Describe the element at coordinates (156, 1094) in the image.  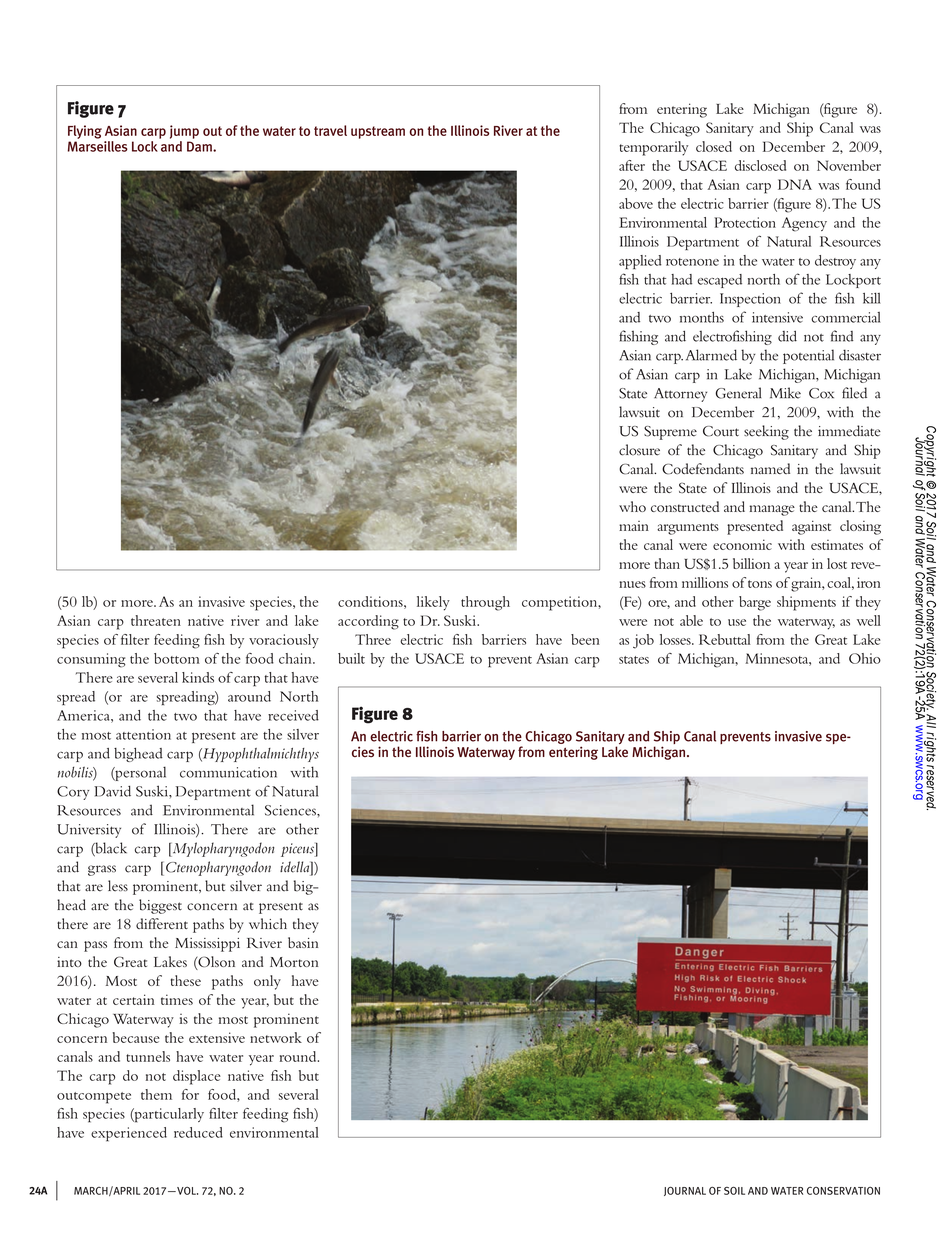
I see `them` at that location.
